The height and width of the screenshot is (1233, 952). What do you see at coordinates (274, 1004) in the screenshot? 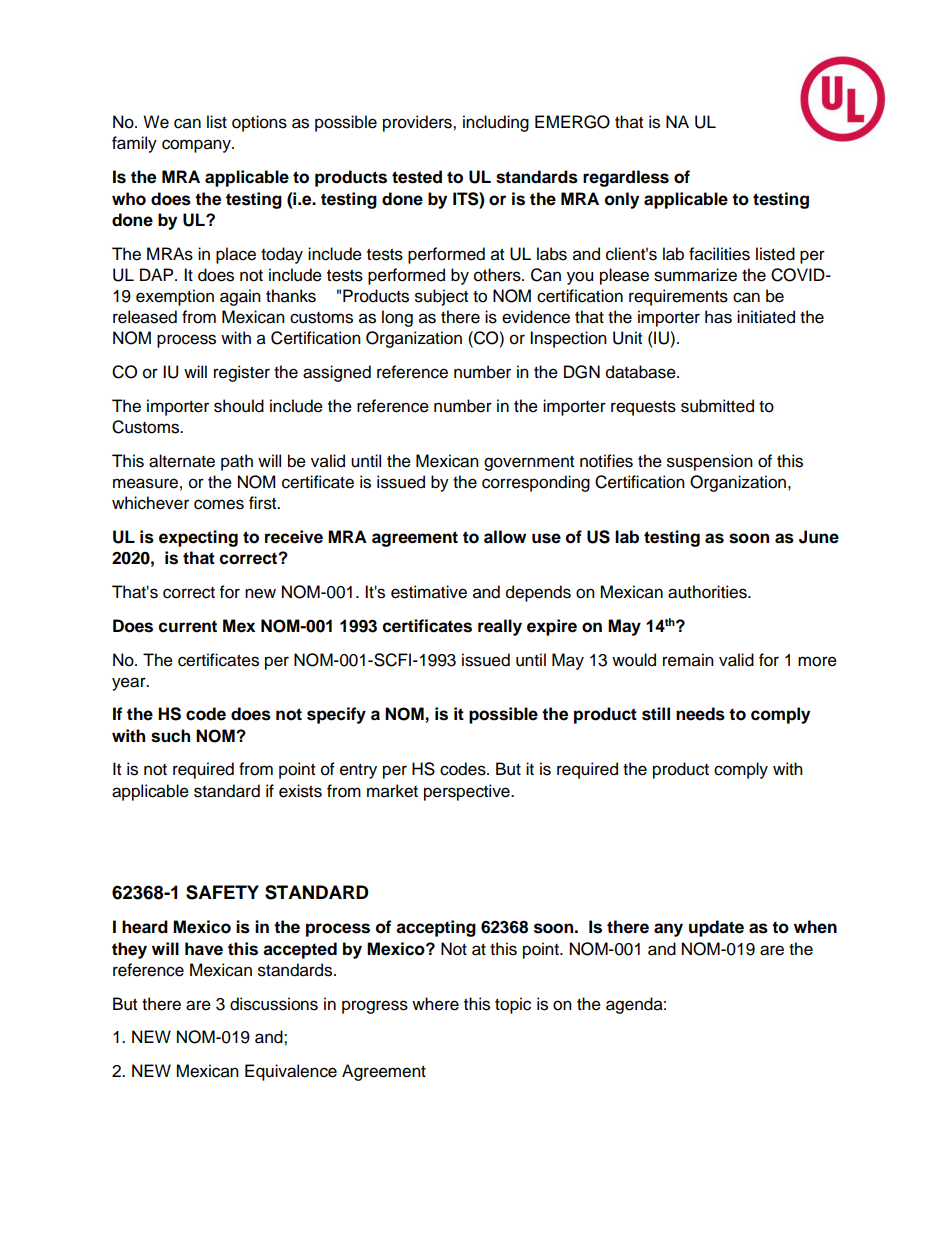
I see `discussions` at bounding box center [274, 1004].
